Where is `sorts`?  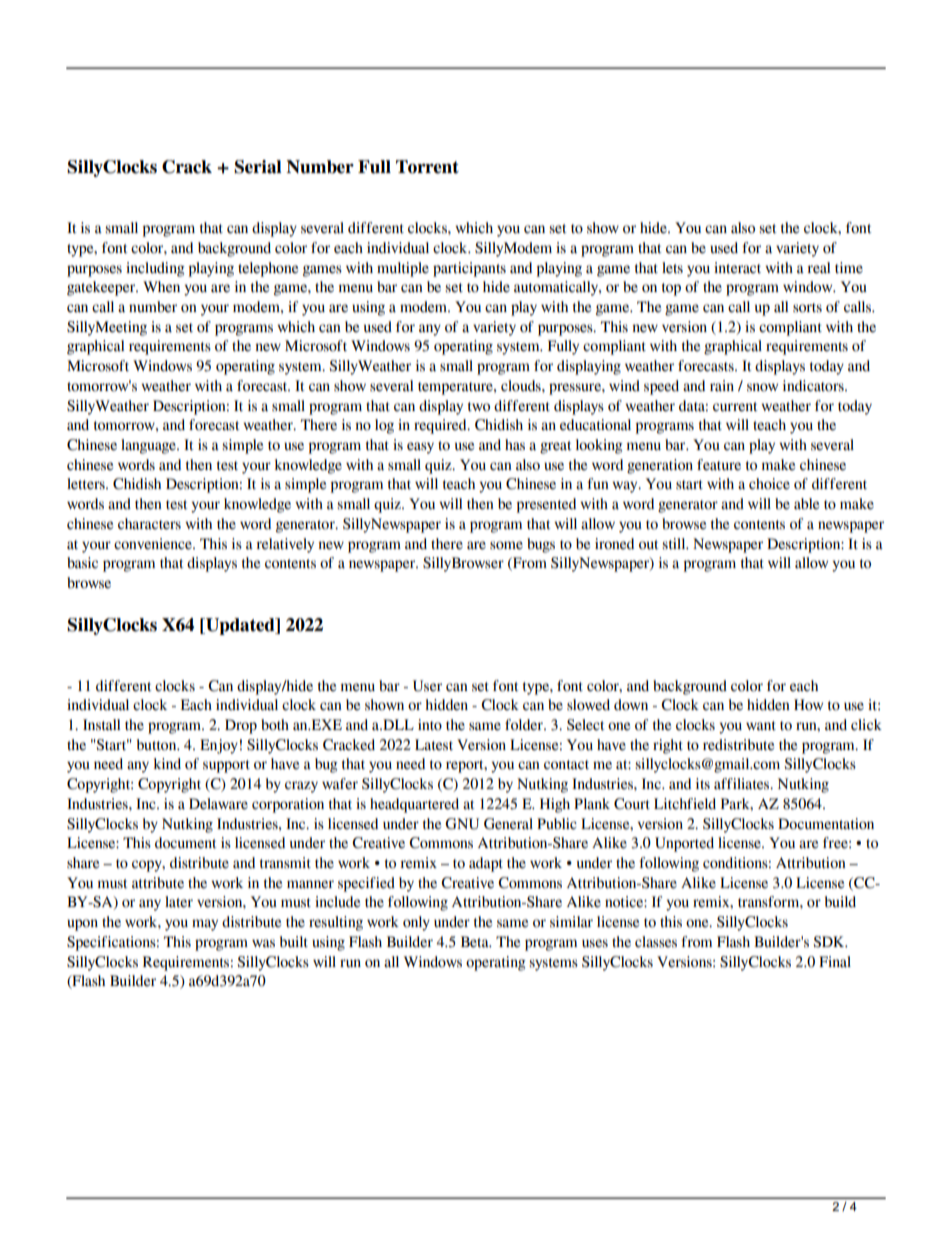
sorts is located at coordinates (807, 308).
